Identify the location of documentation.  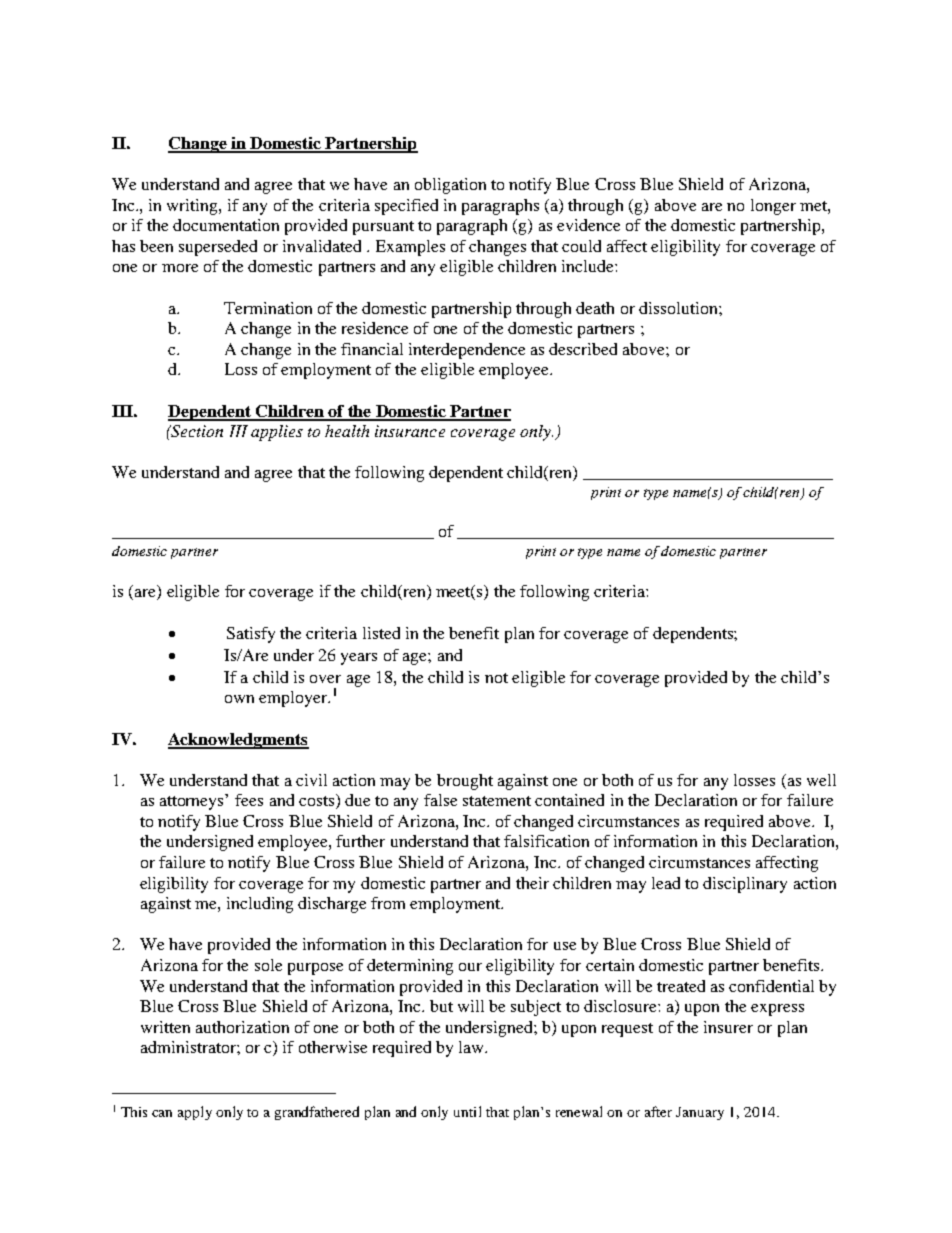
(226, 225).
